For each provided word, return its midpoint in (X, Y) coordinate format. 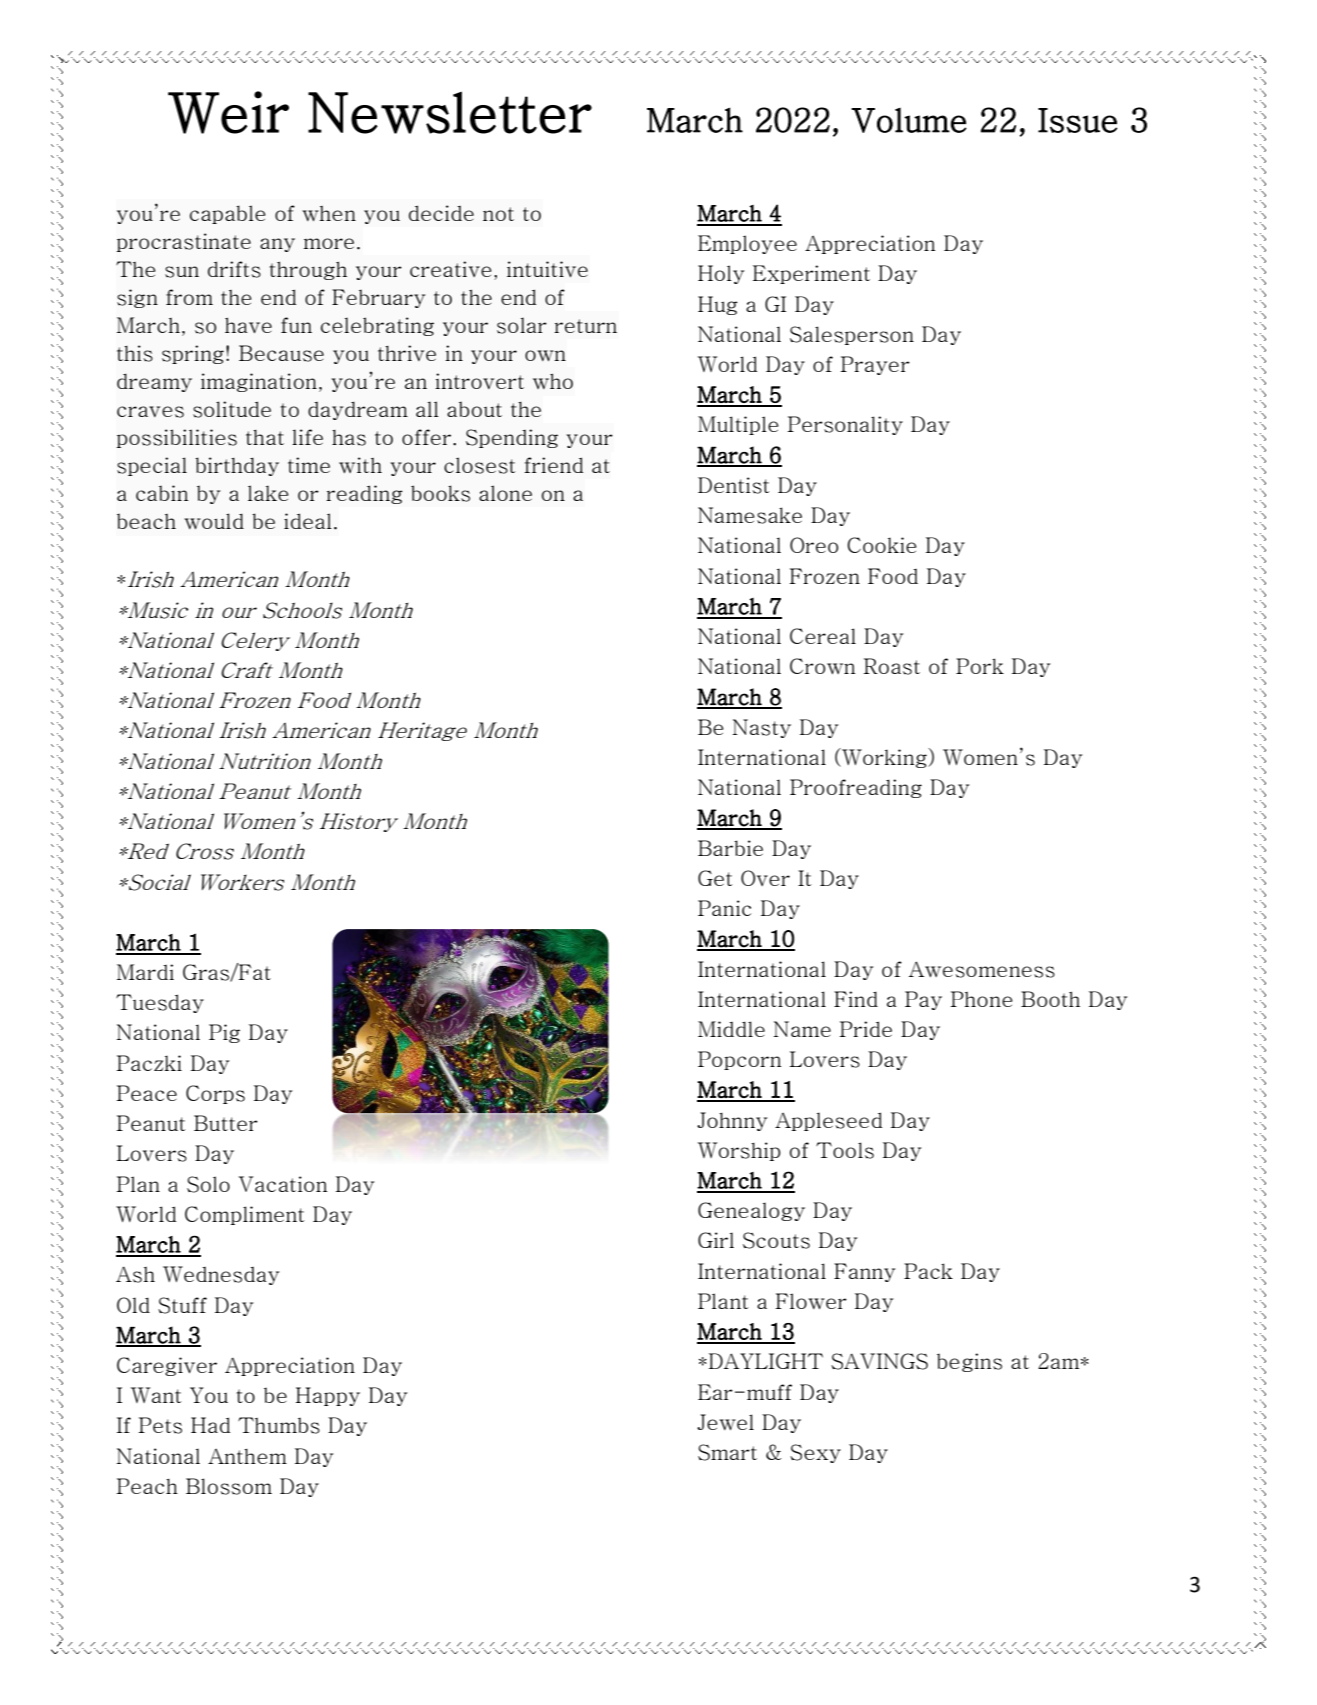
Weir (228, 112)
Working (884, 758)
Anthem (247, 1456)
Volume (909, 120)
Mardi (145, 972)
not (498, 214)
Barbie (730, 848)
